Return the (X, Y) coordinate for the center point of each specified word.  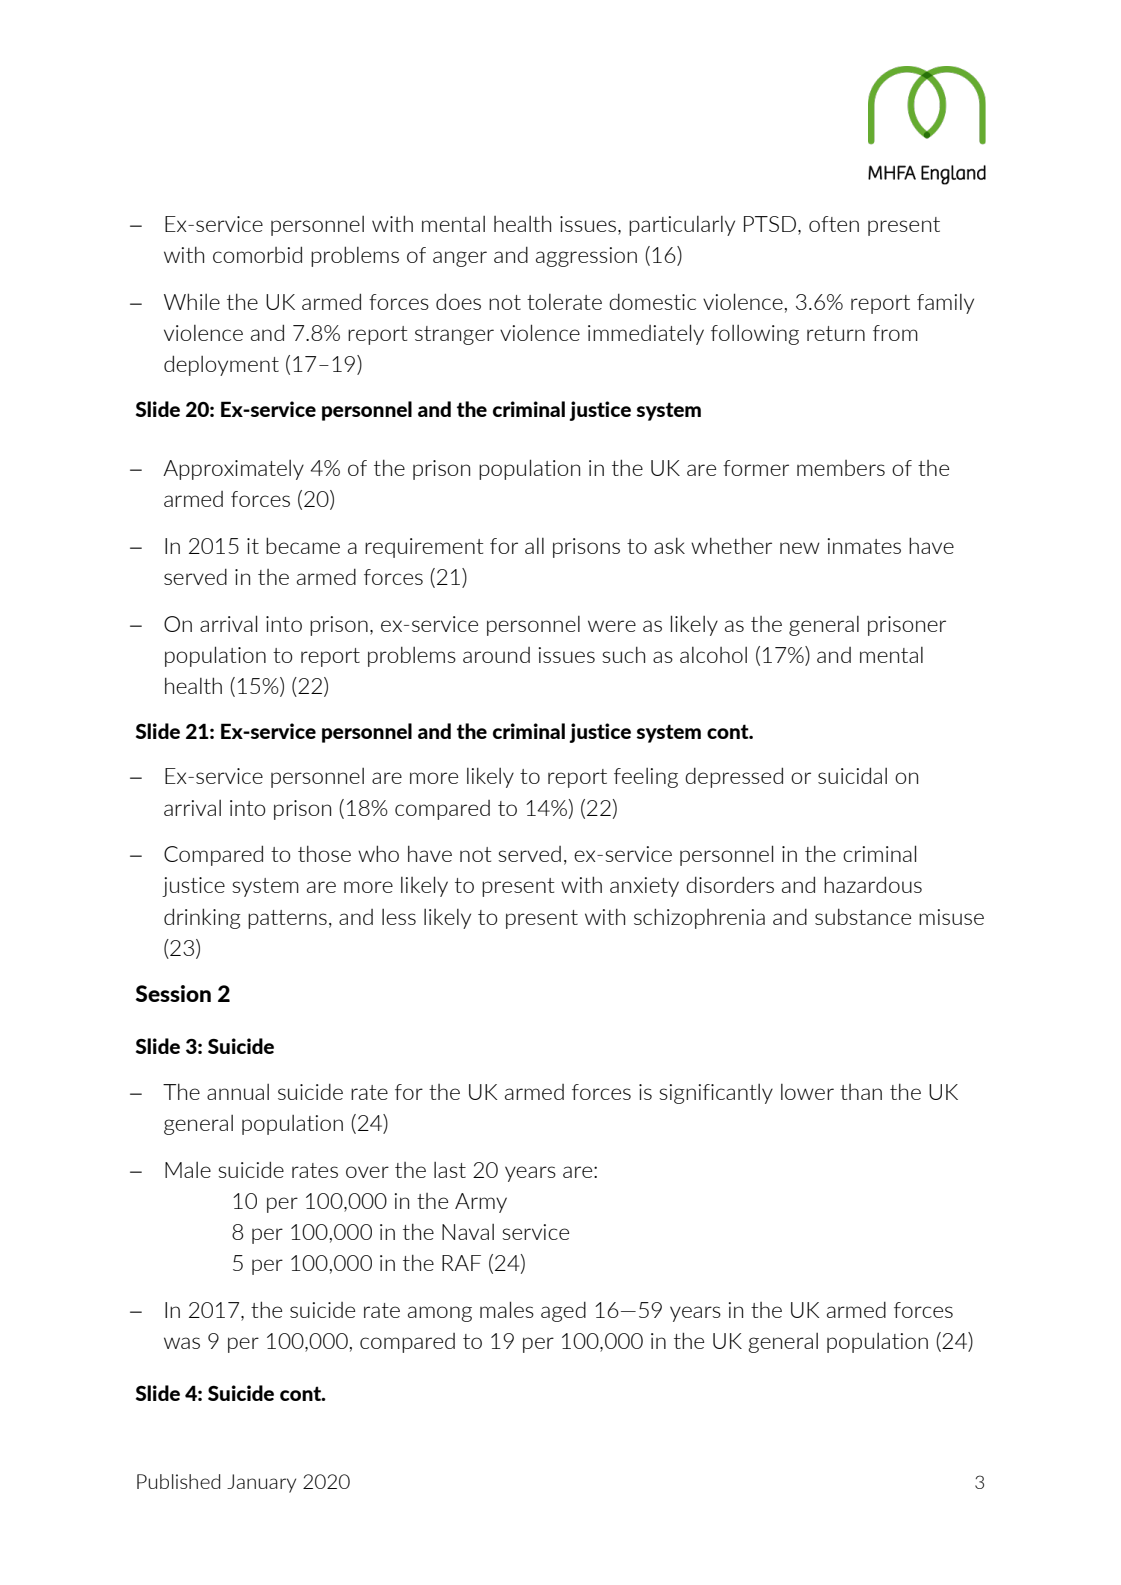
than (861, 1092)
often (834, 224)
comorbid (257, 254)
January (261, 1483)
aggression (586, 257)
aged (563, 1311)
